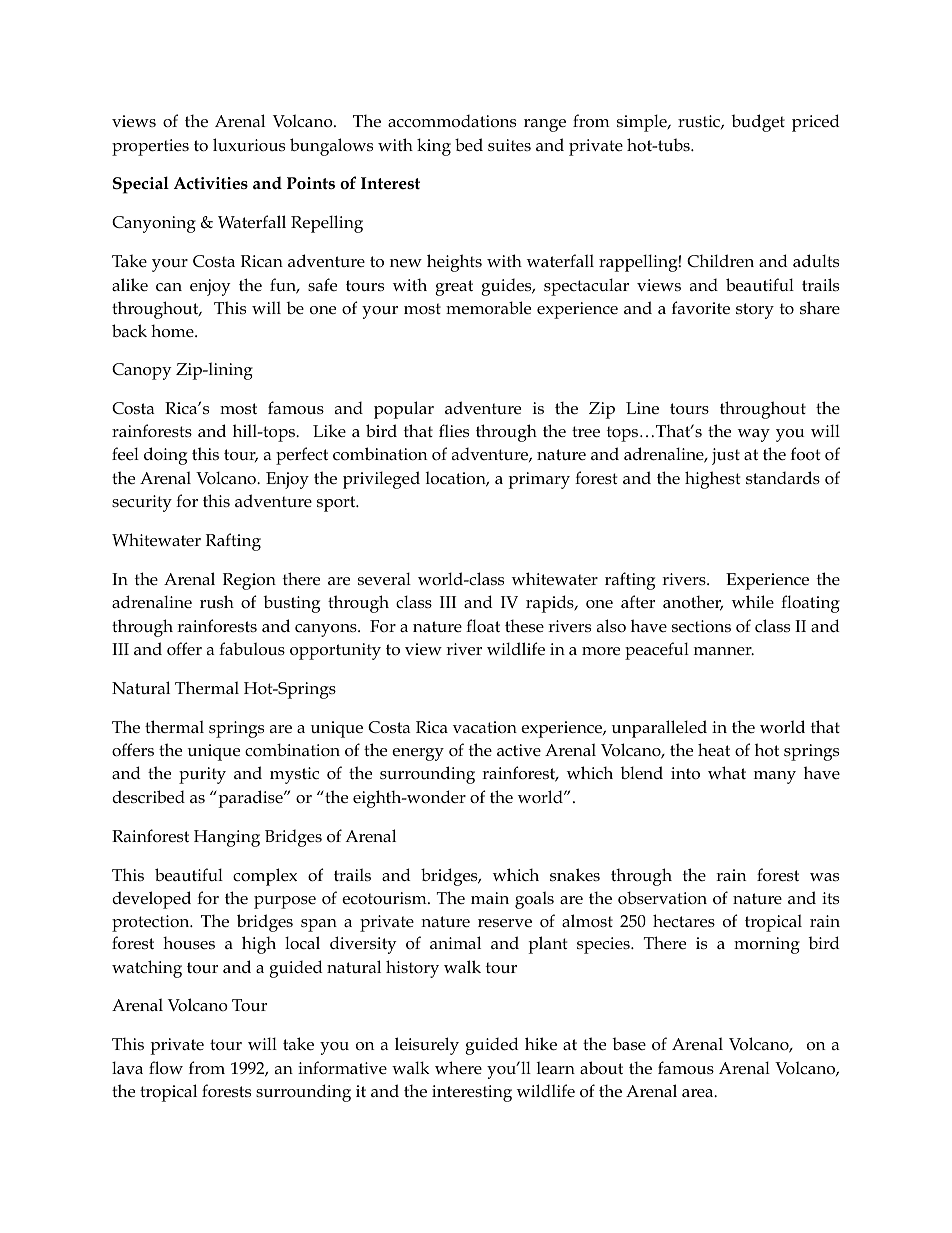  I want to click on luxurious, so click(249, 145).
